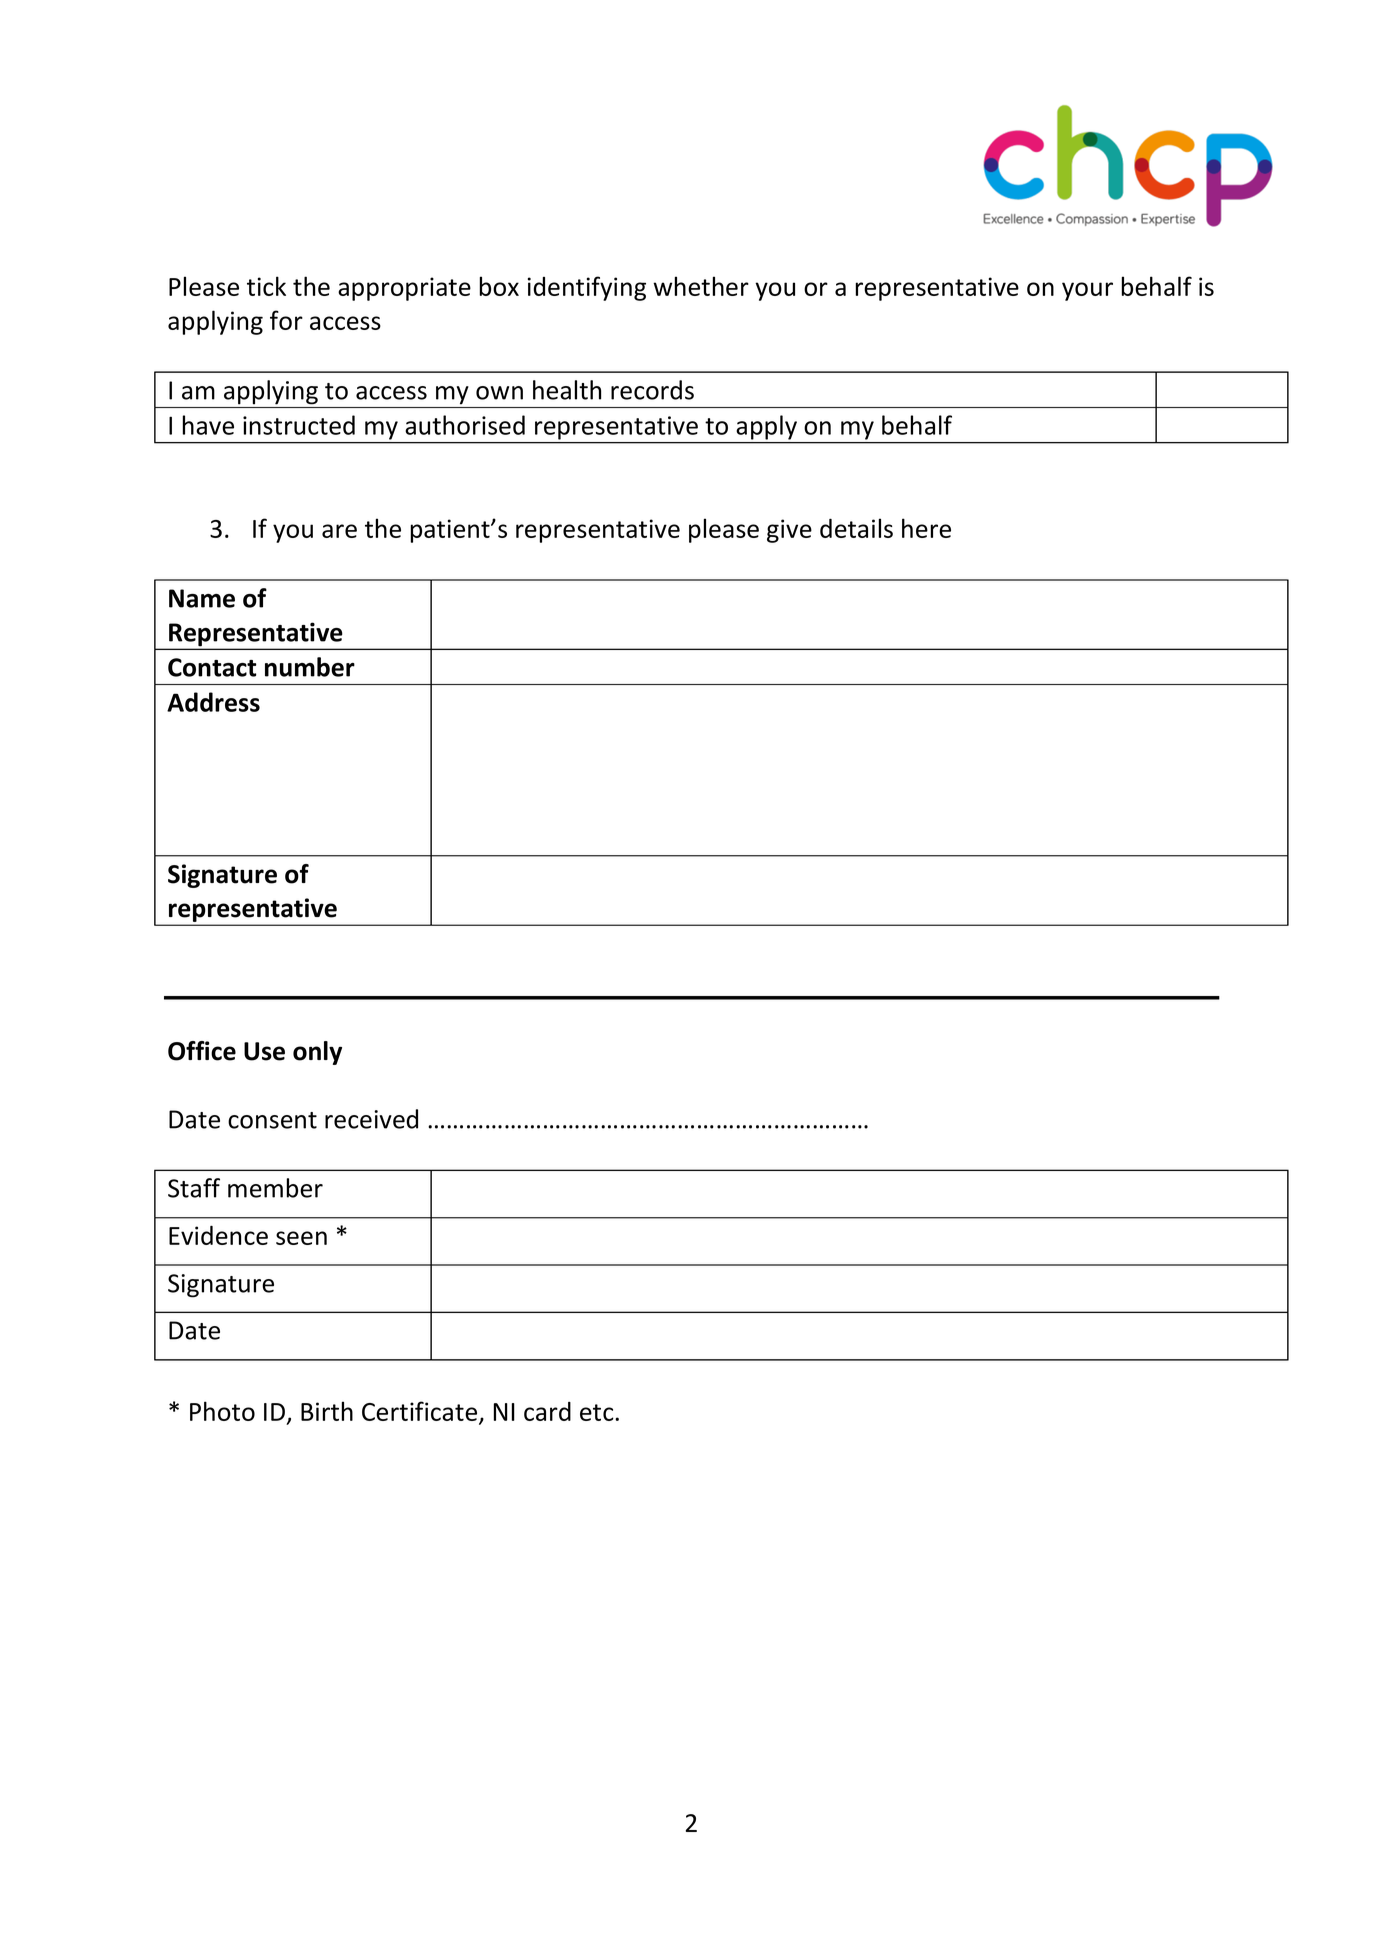 This screenshot has height=1957, width=1383. What do you see at coordinates (1087, 291) in the screenshot?
I see `your` at bounding box center [1087, 291].
